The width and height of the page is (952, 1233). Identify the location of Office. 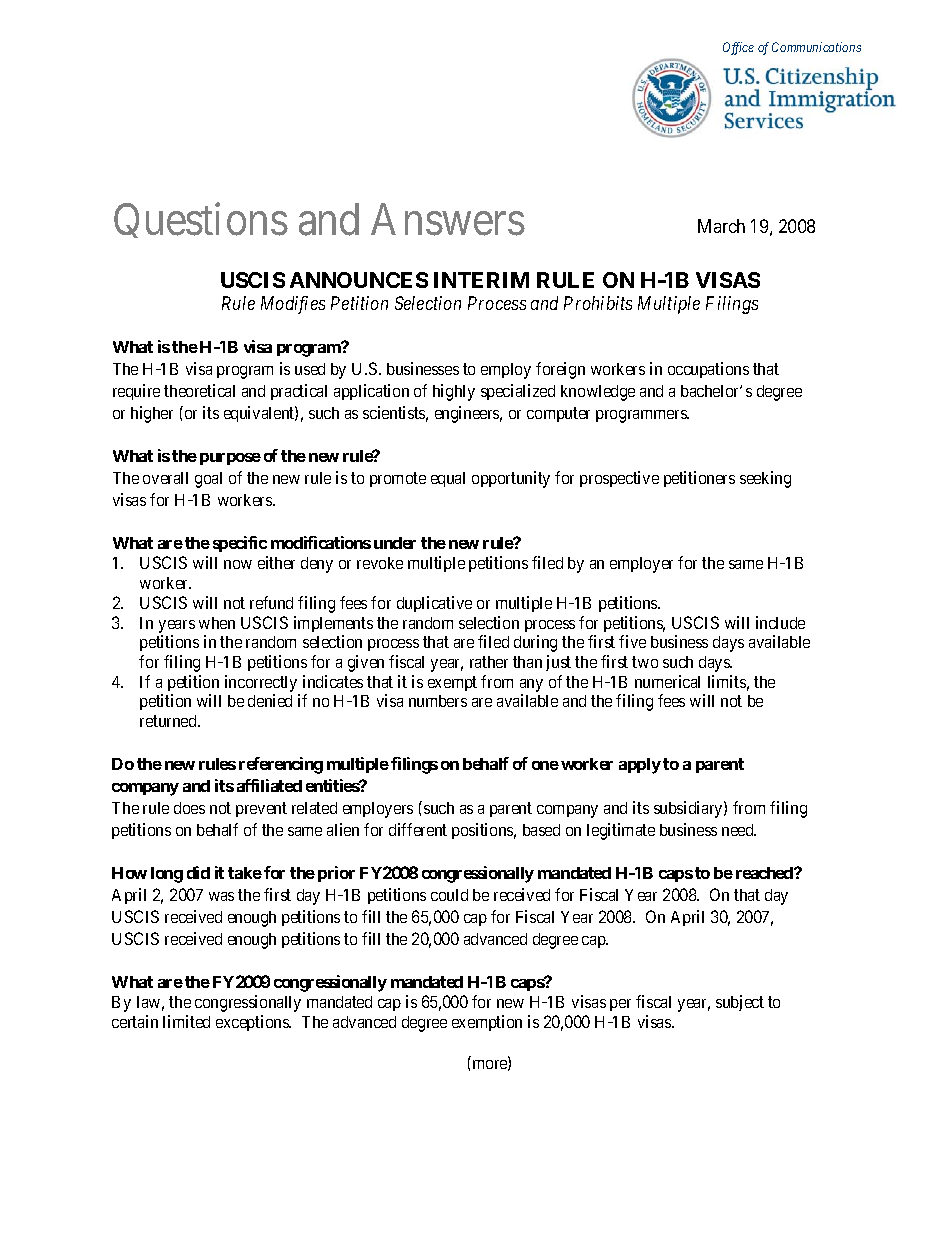
(738, 48).
